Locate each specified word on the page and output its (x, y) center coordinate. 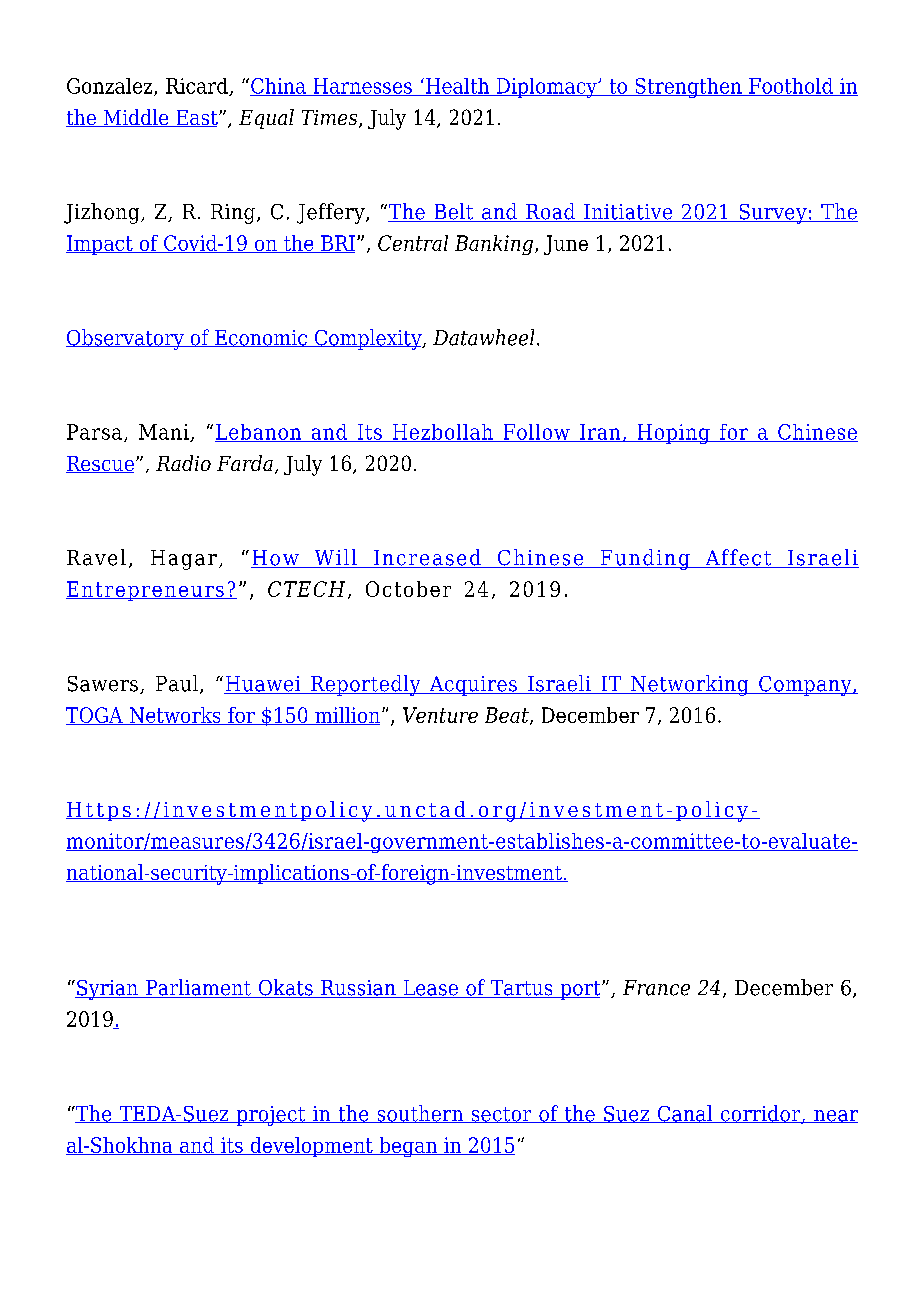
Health (458, 87)
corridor (760, 1114)
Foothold (791, 87)
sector (501, 1115)
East (197, 118)
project (271, 1116)
